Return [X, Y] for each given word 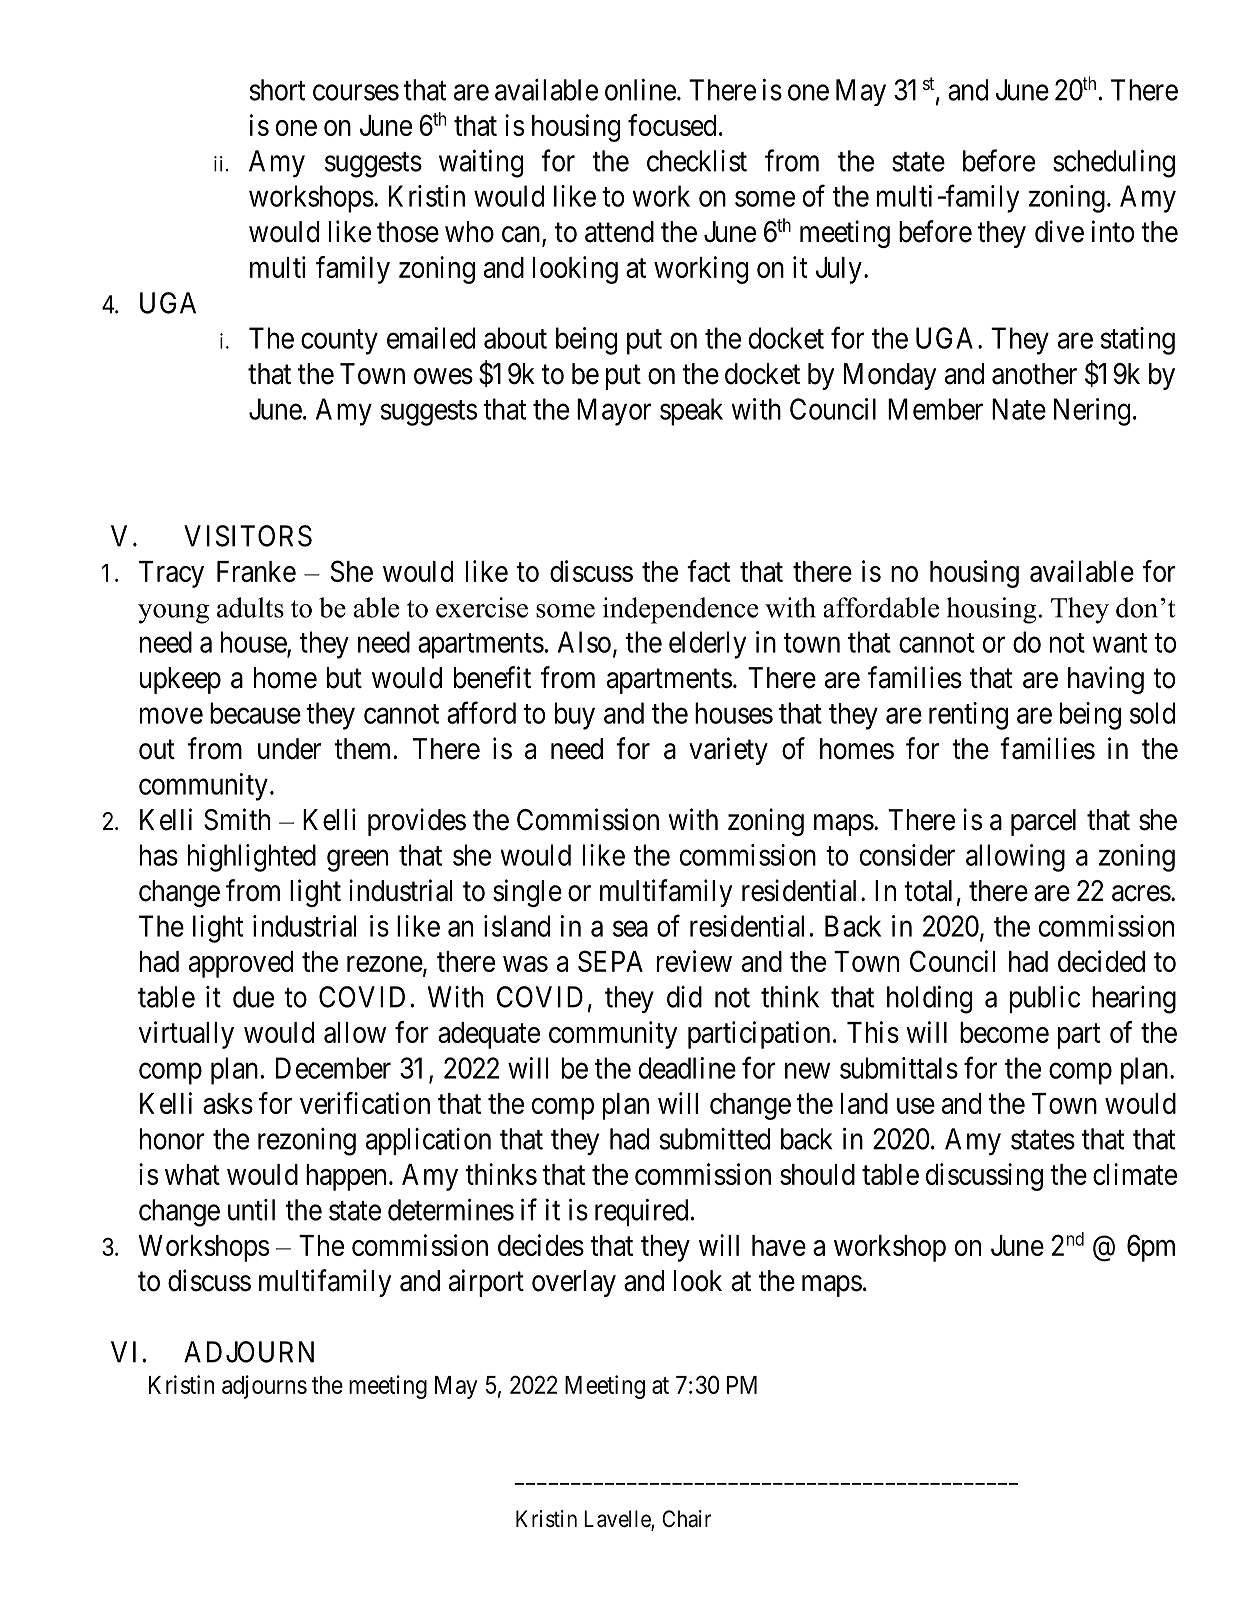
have [779, 1245]
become [1004, 1032]
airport [486, 1283]
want [1119, 643]
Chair [686, 1519]
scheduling [1114, 164]
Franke [256, 571]
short [277, 90]
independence [680, 610]
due [253, 997]
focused [672, 125]
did [684, 997]
